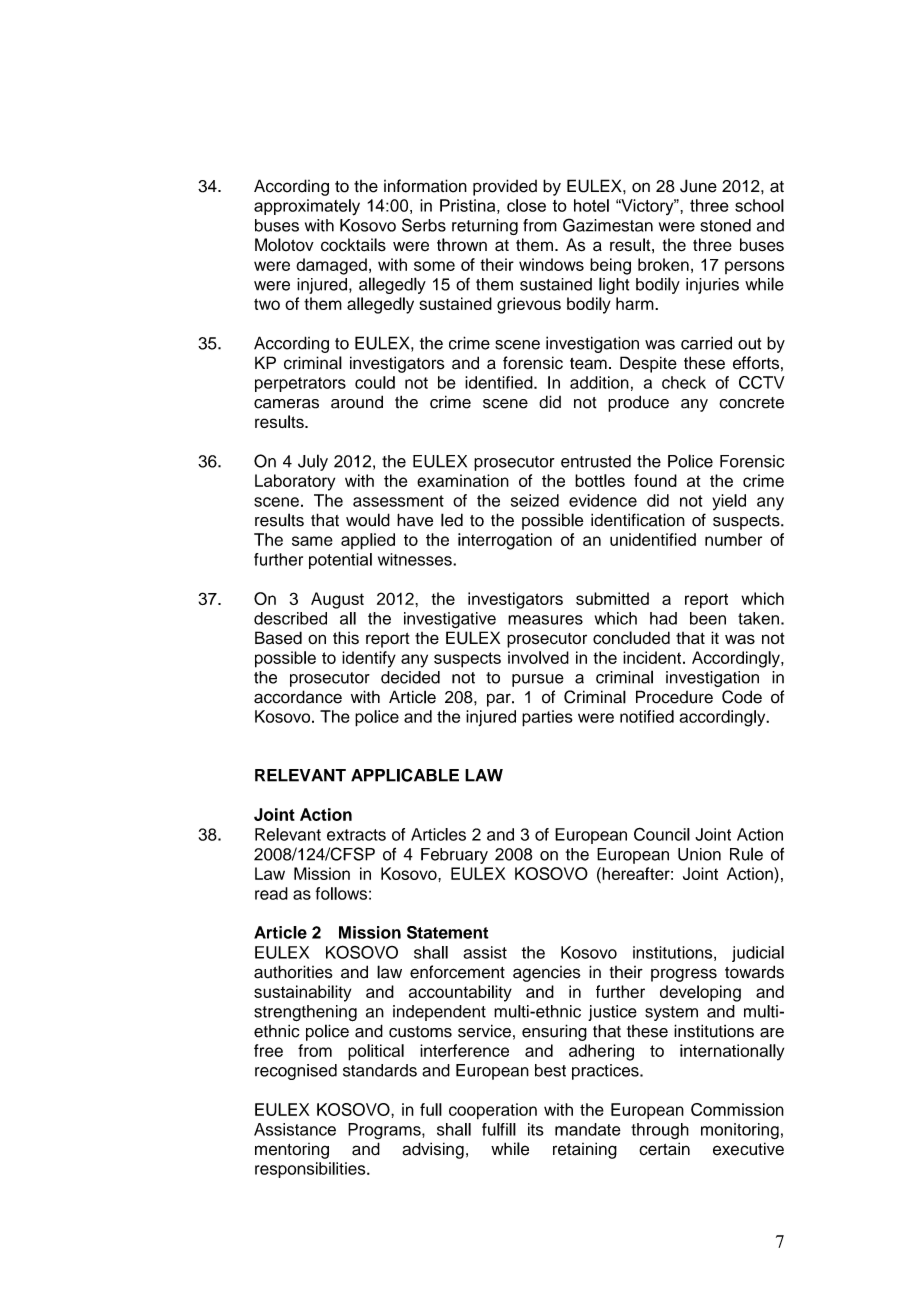 The height and width of the screenshot is (1308, 924). What do you see at coordinates (547, 974) in the screenshot?
I see `agencies` at bounding box center [547, 974].
